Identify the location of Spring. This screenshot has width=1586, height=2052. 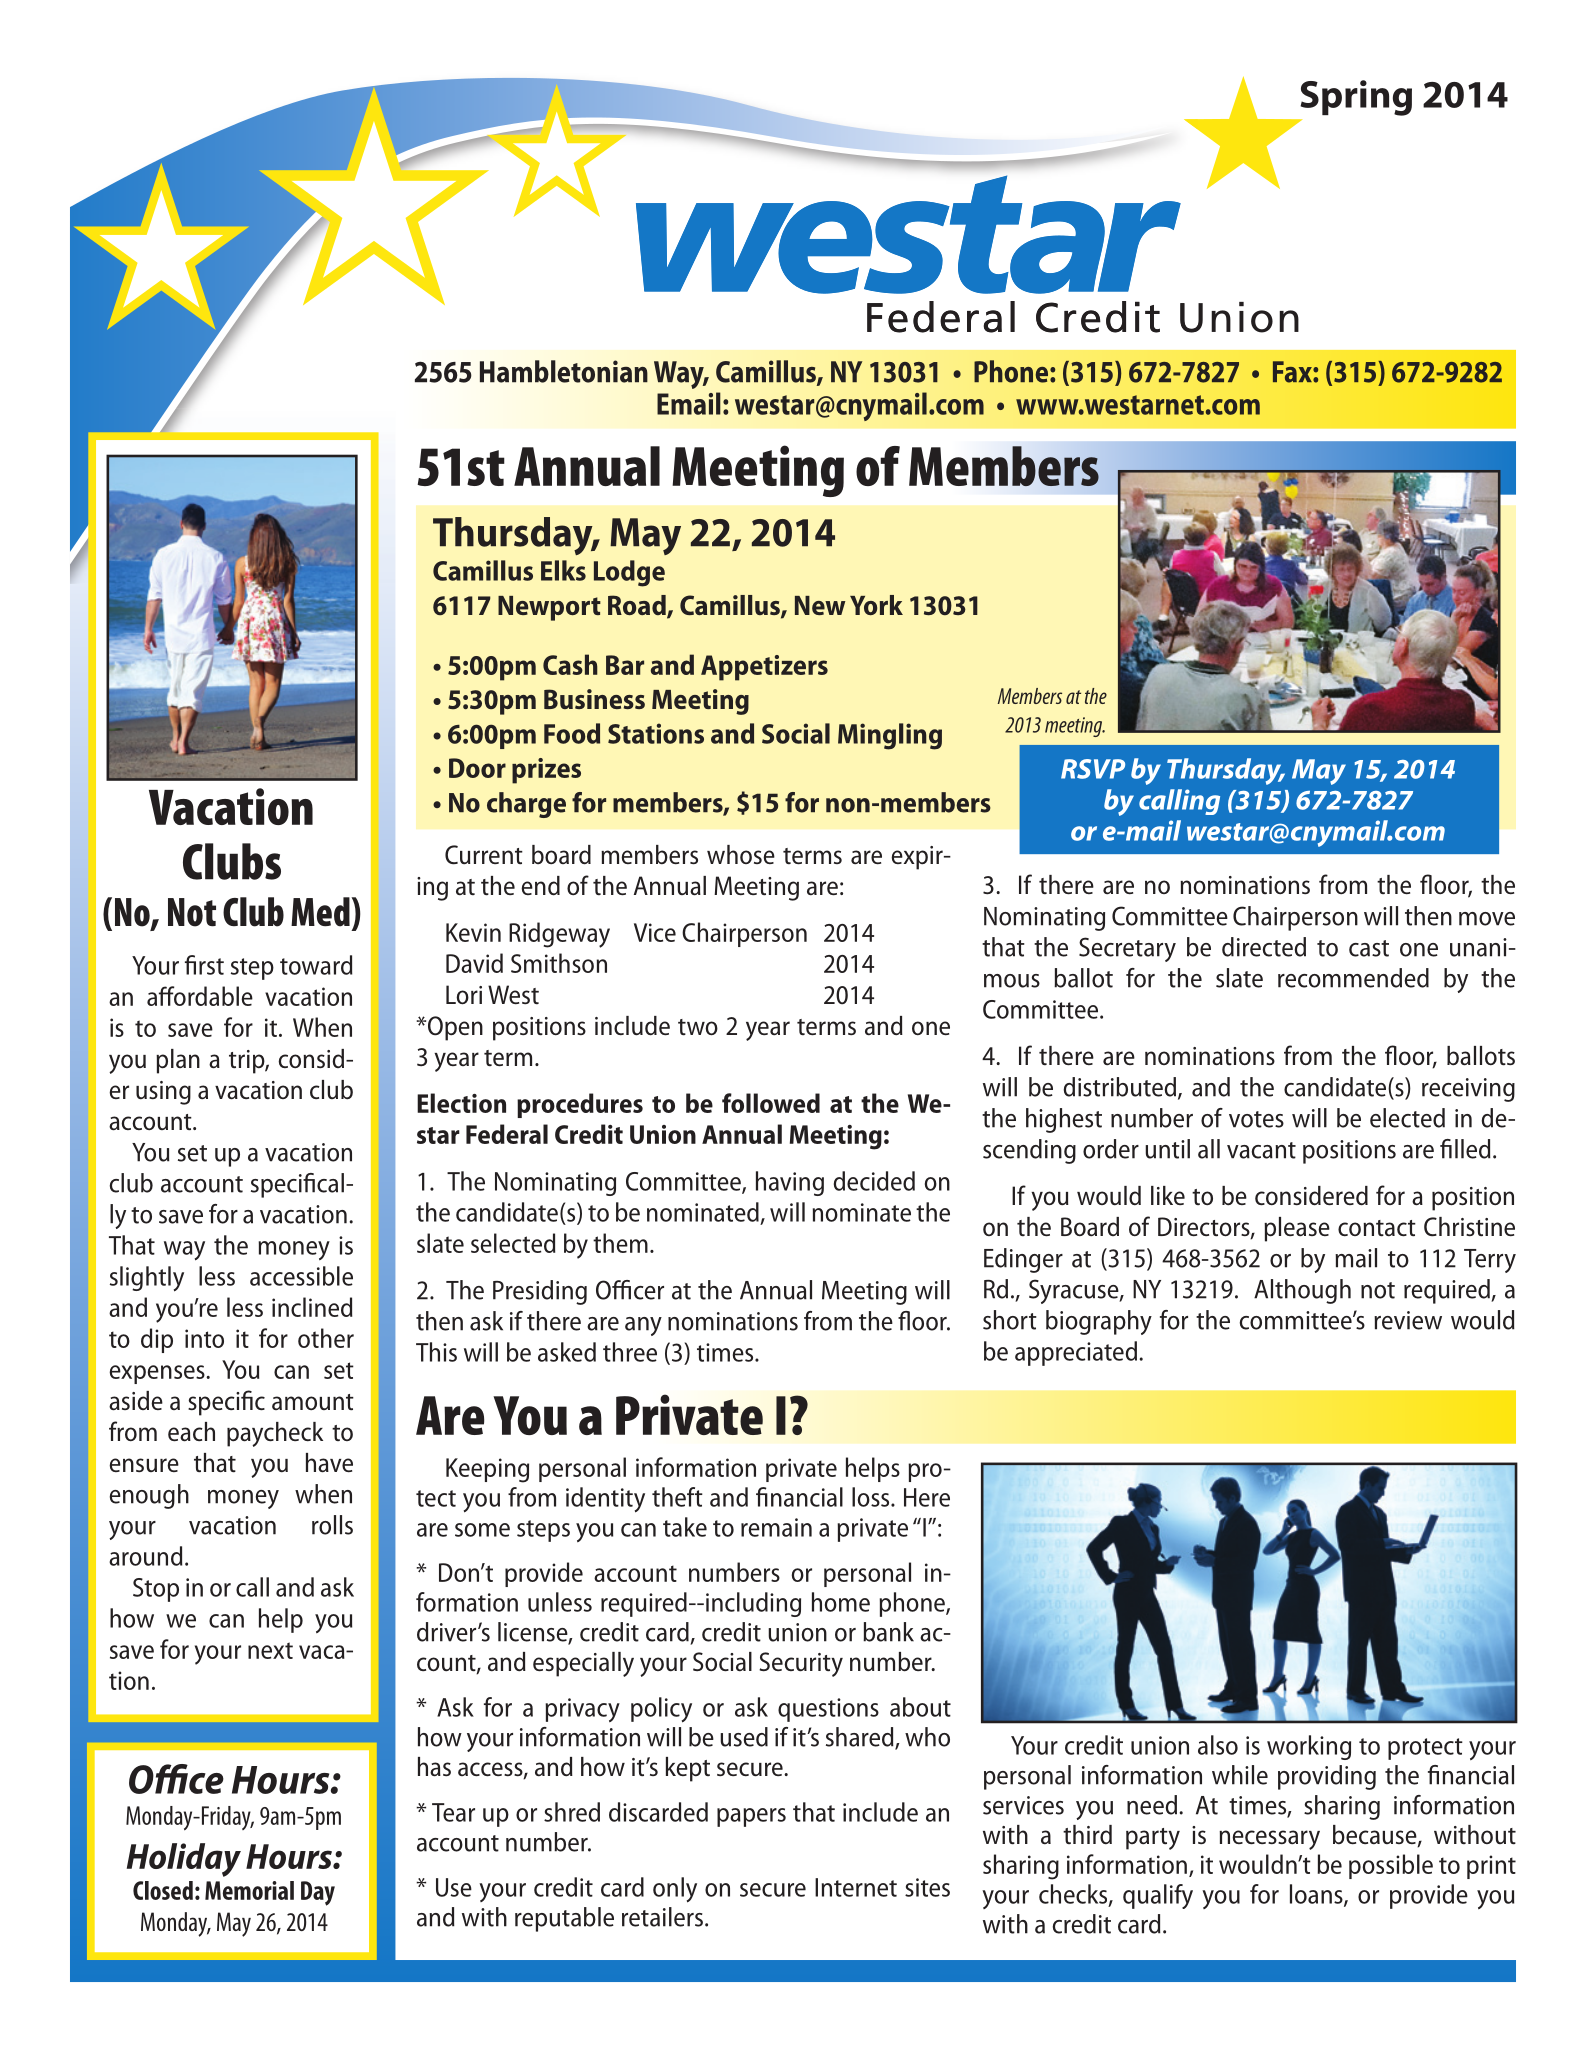
(1356, 98).
